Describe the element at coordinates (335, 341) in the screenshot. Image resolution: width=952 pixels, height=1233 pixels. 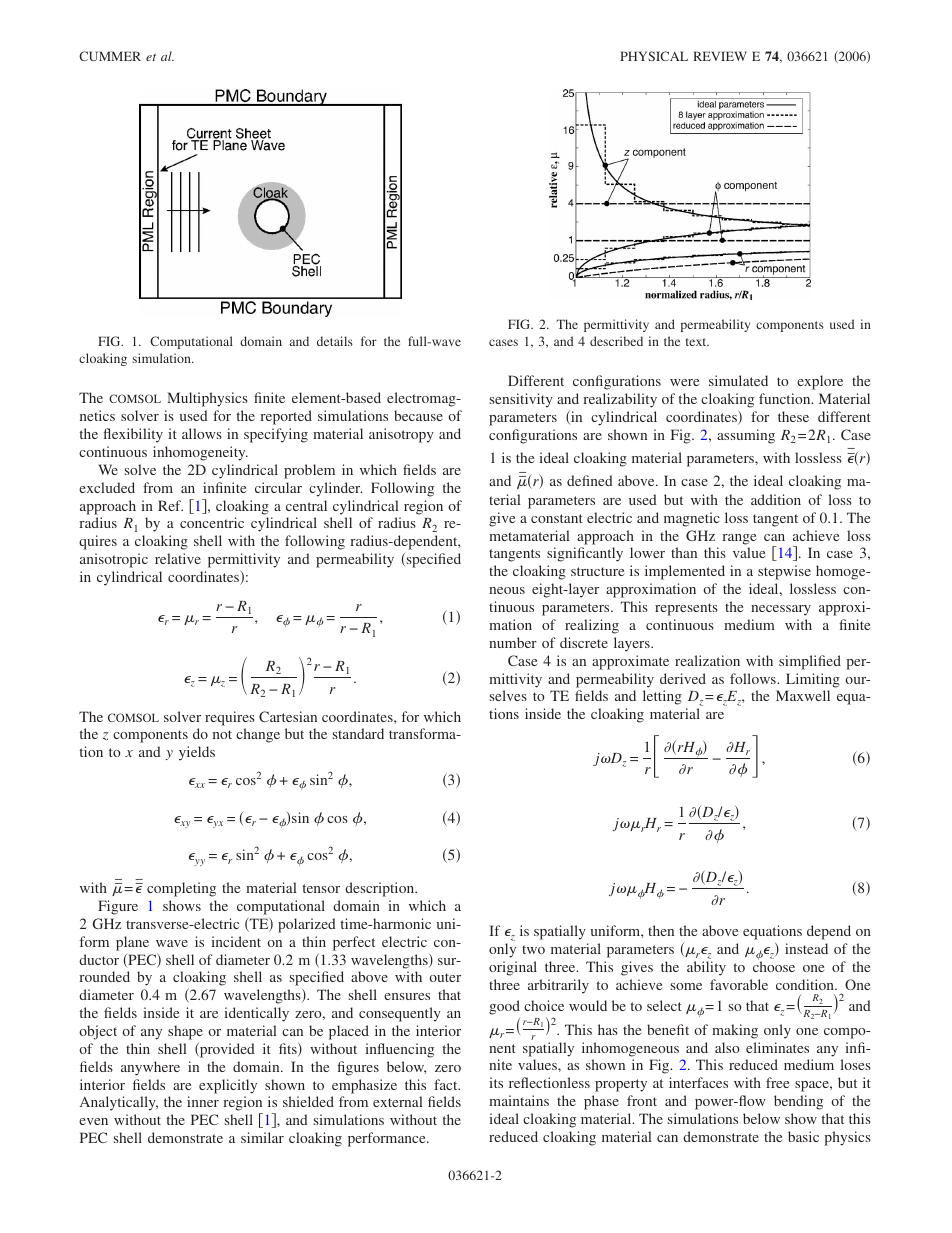
I see `details` at that location.
